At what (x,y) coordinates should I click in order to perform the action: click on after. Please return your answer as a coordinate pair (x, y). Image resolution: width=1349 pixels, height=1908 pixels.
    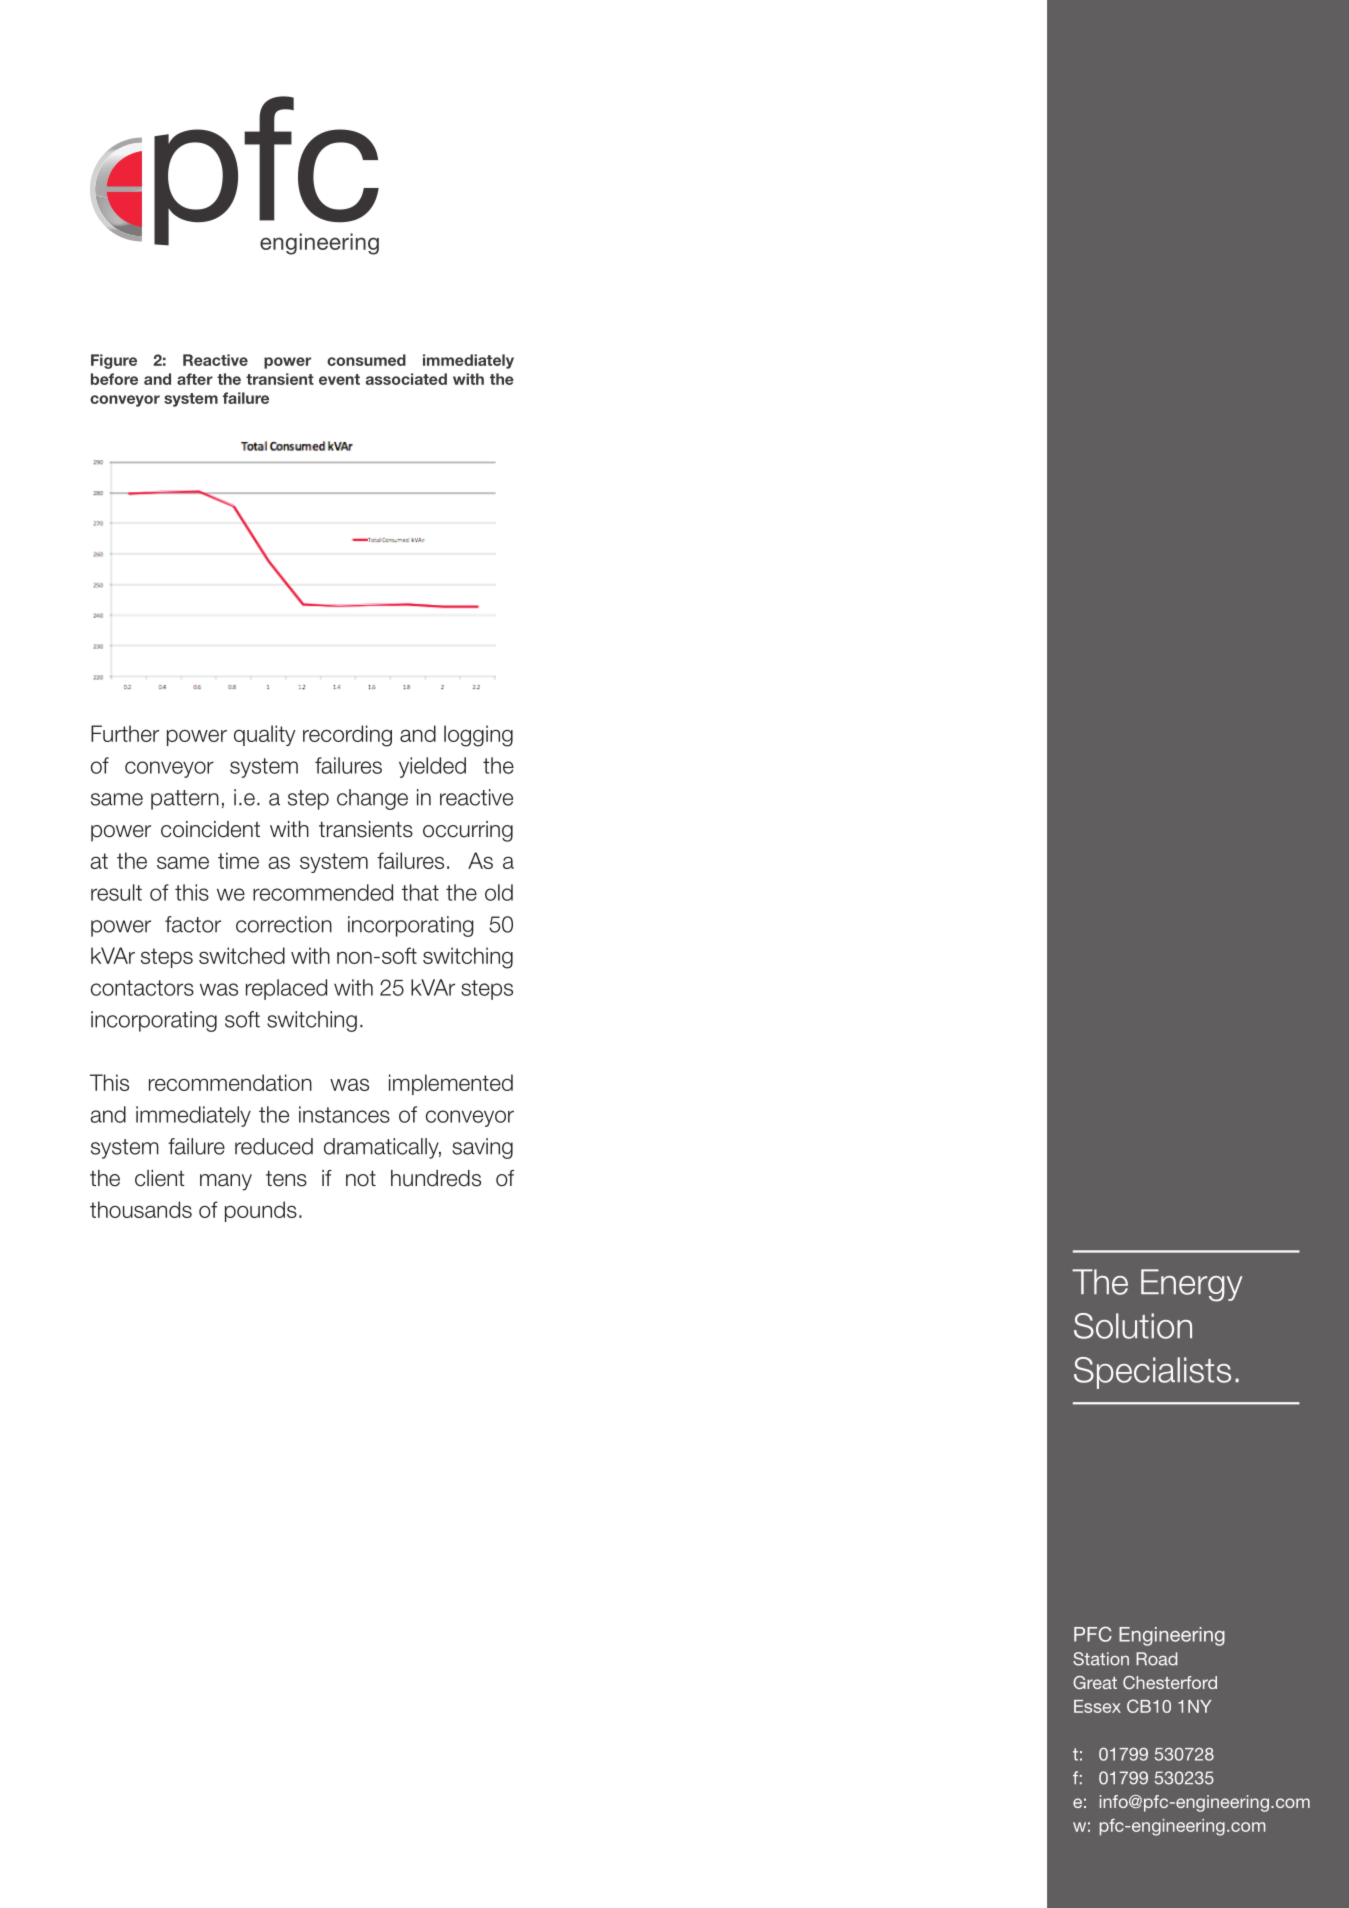
    Looking at the image, I should click on (195, 379).
